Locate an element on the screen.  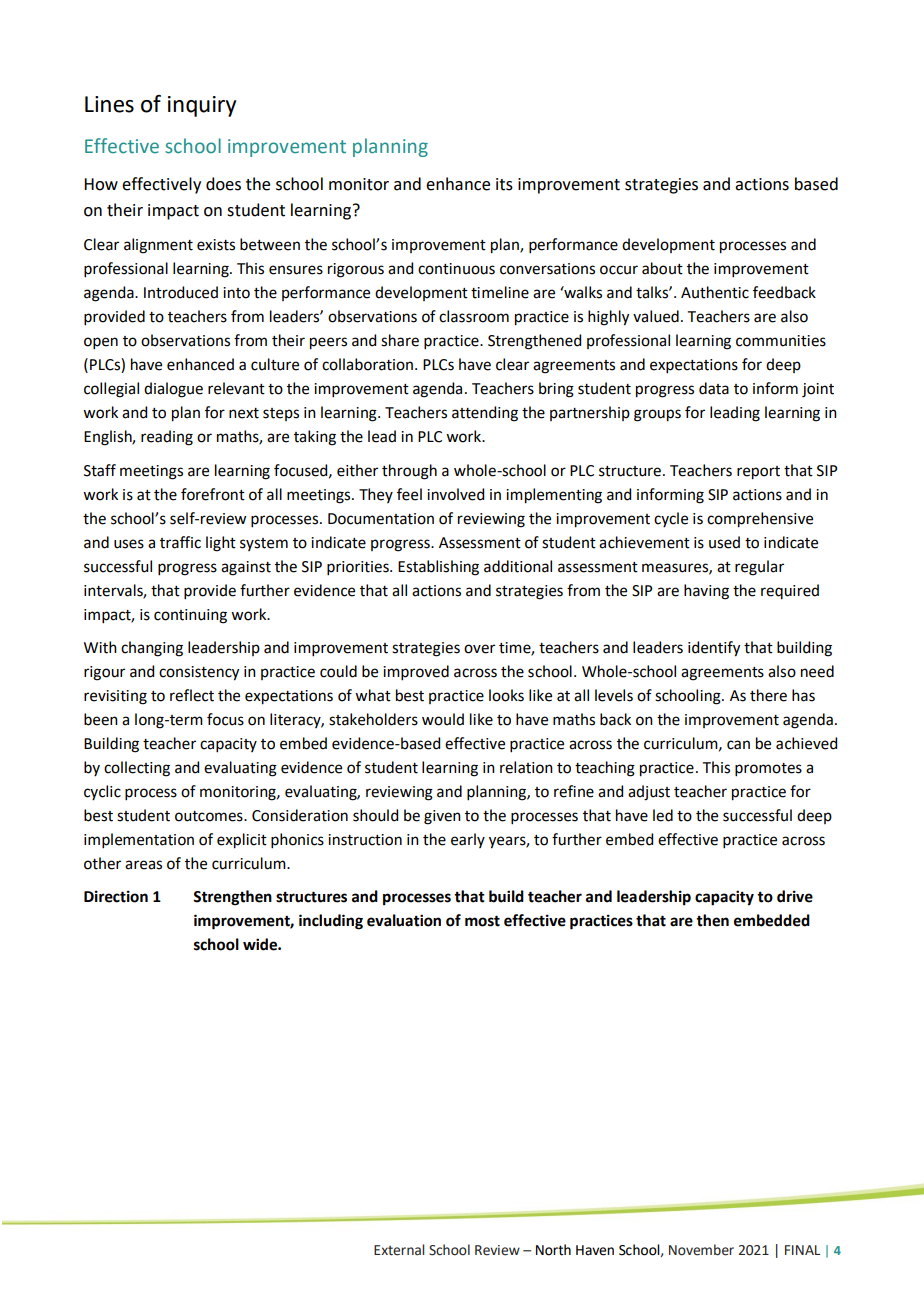
inquiry is located at coordinates (202, 106).
